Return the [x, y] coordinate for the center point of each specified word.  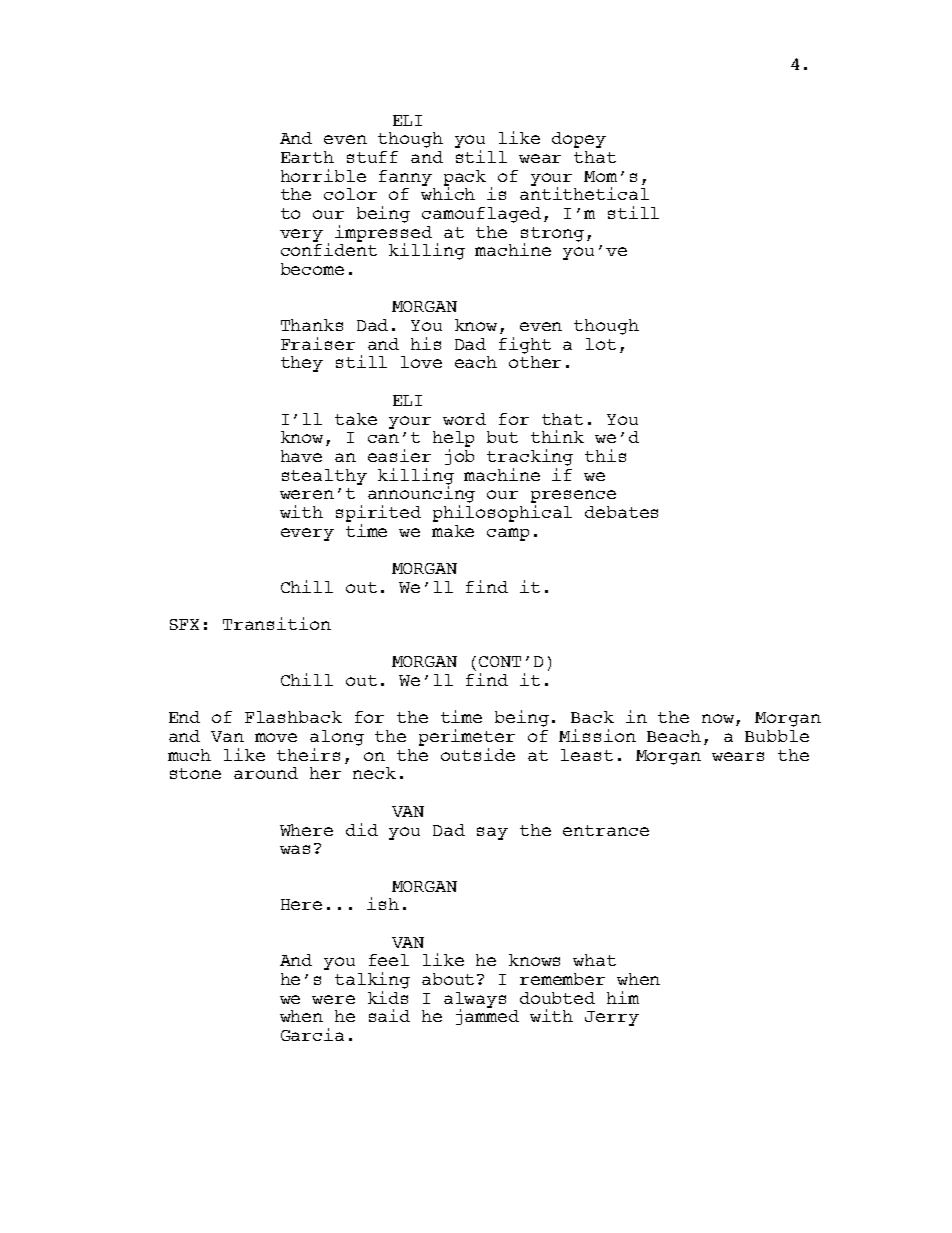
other [535, 362]
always [475, 1001]
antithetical [584, 193]
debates [621, 512]
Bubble [777, 736]
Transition [277, 623]
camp [508, 534]
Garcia [312, 1034]
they [302, 364]
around [266, 773]
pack [465, 179]
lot [601, 344]
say [492, 833]
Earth [307, 157]
